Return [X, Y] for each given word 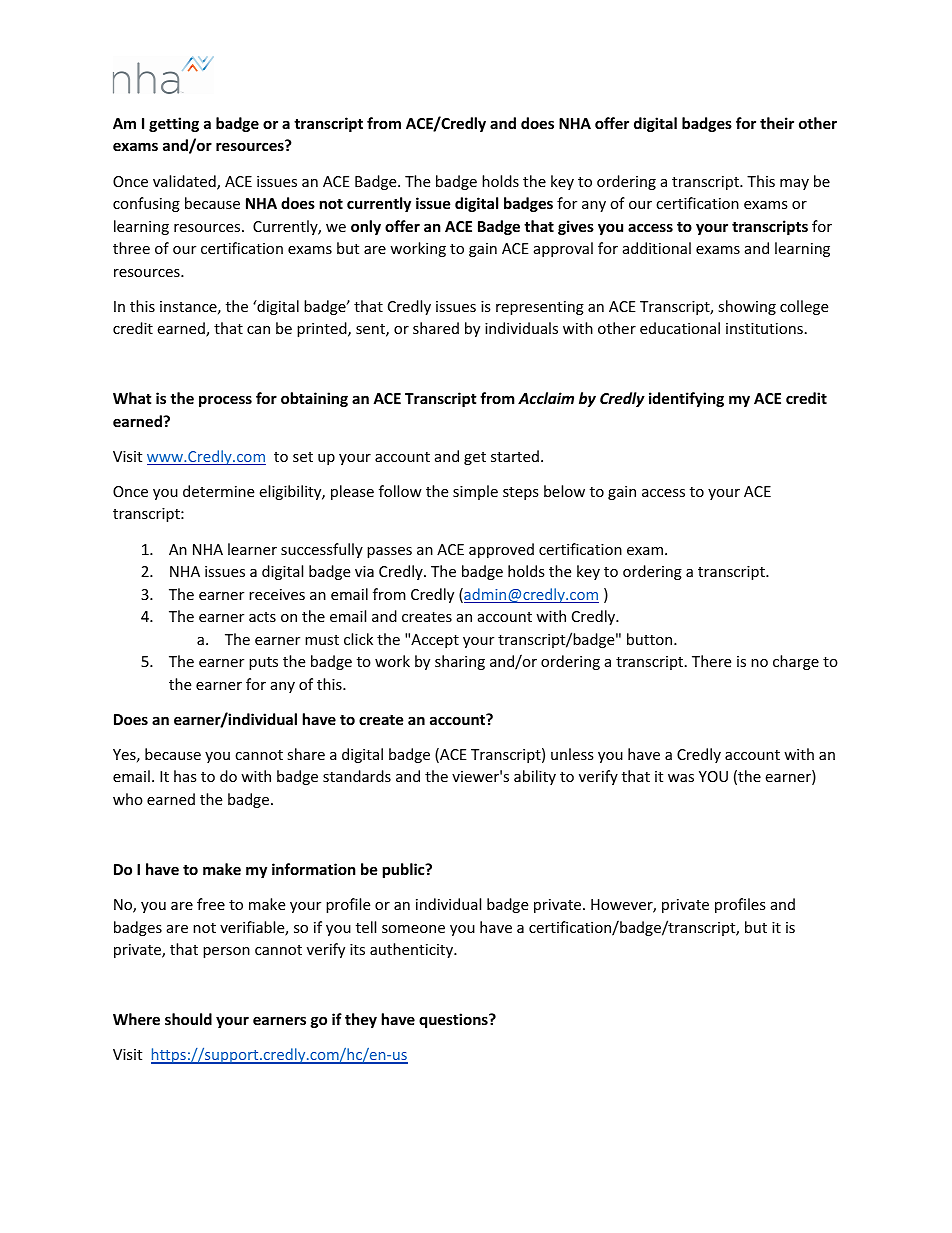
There [711, 661]
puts [263, 663]
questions [454, 1020]
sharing [460, 662]
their [777, 123]
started [515, 456]
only [366, 227]
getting [174, 124]
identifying [686, 399]
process [225, 401]
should [188, 1019]
